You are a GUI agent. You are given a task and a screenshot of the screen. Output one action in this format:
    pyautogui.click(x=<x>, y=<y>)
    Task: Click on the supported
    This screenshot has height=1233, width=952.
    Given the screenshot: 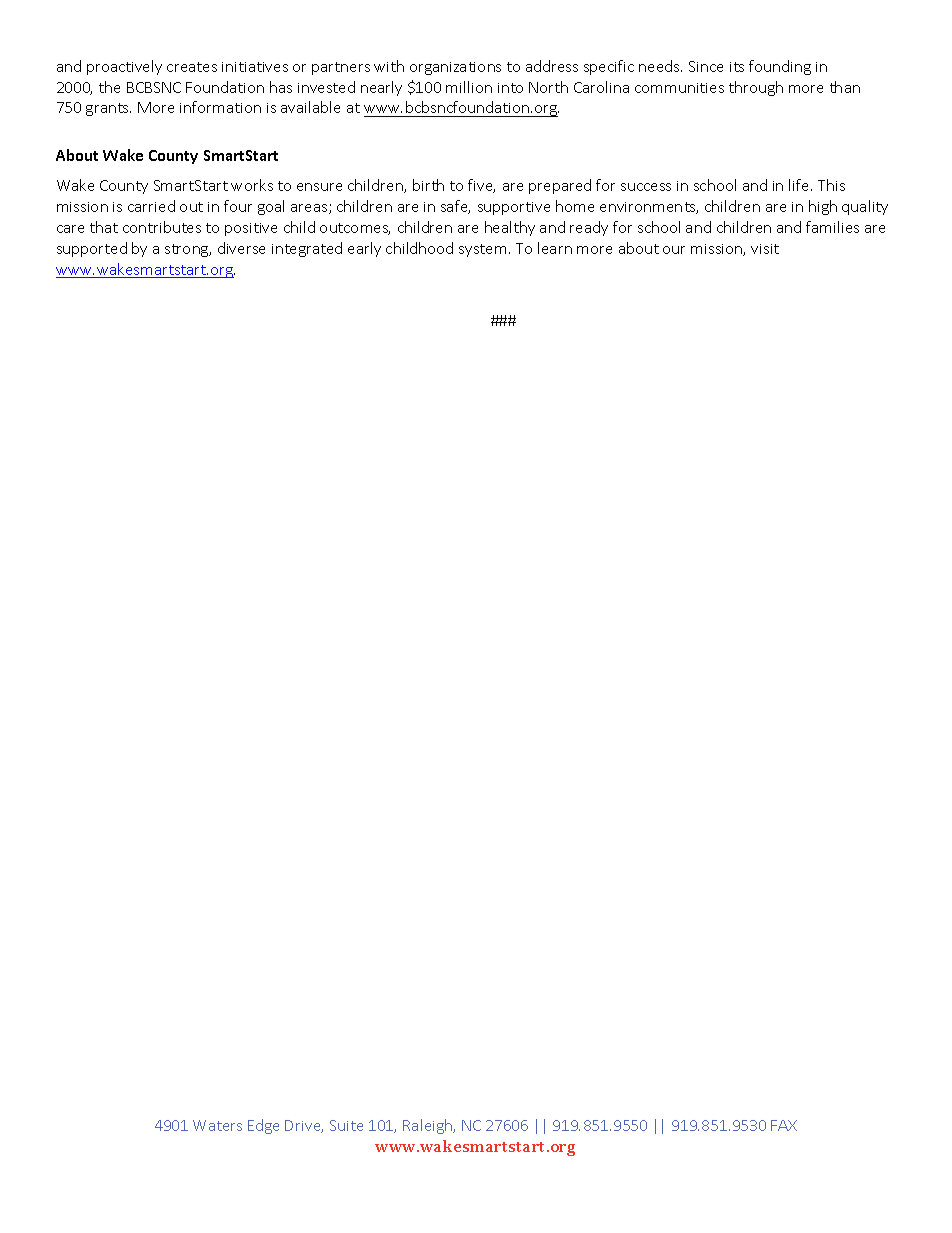 What is the action you would take?
    pyautogui.click(x=92, y=249)
